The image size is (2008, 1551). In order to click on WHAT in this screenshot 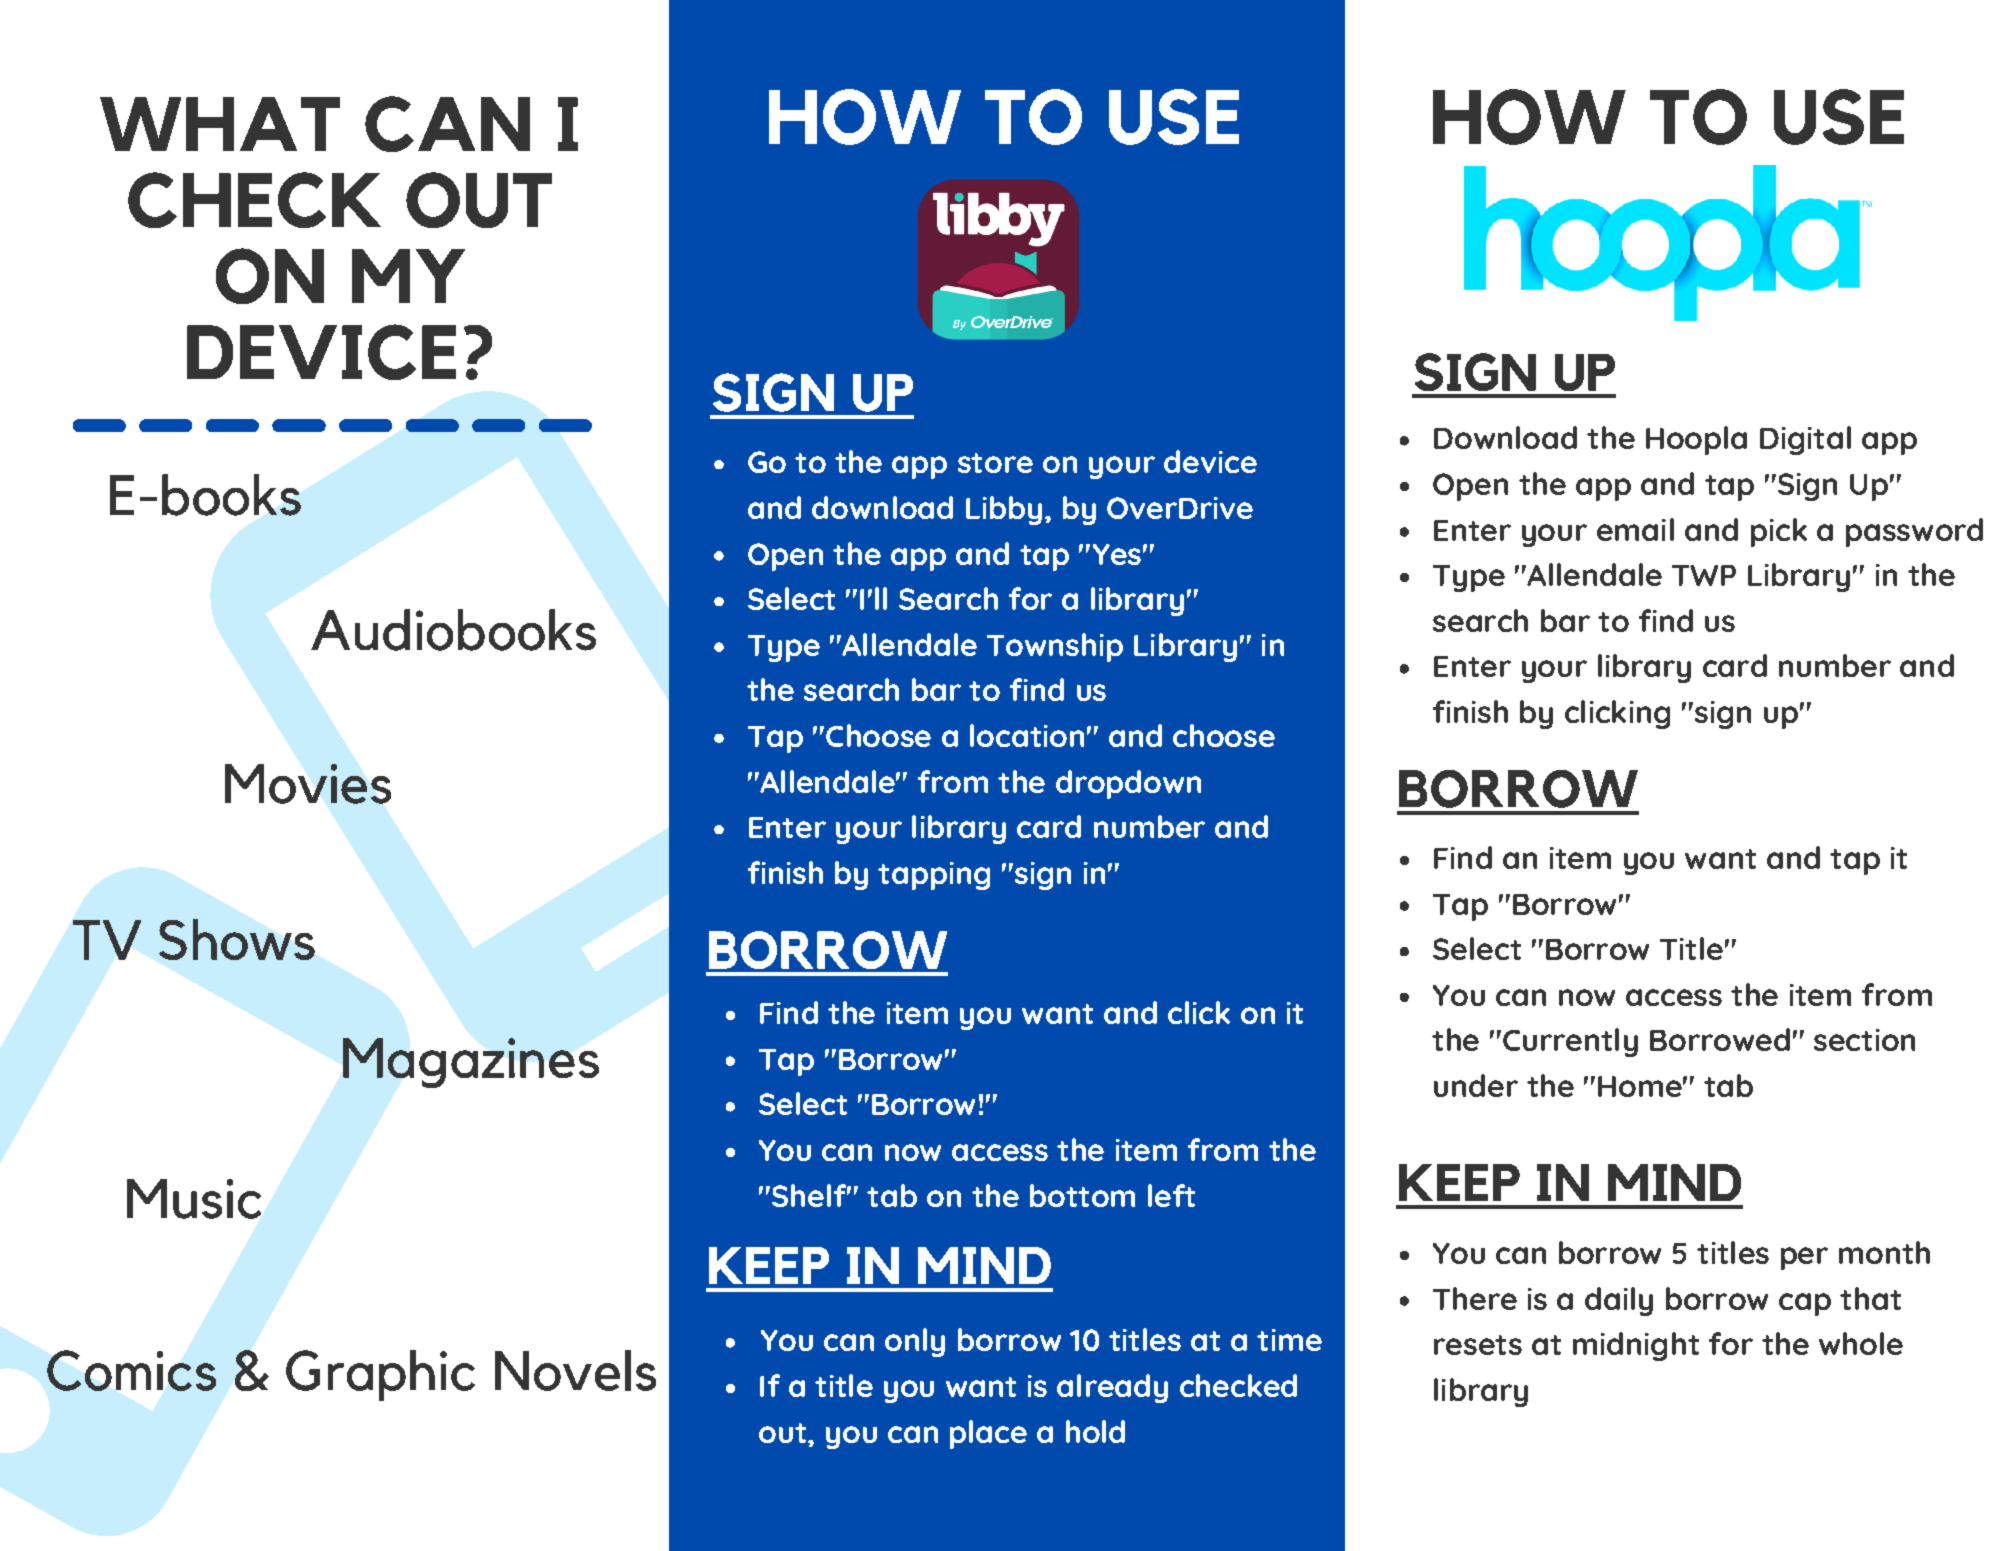, I will do `click(220, 124)`.
